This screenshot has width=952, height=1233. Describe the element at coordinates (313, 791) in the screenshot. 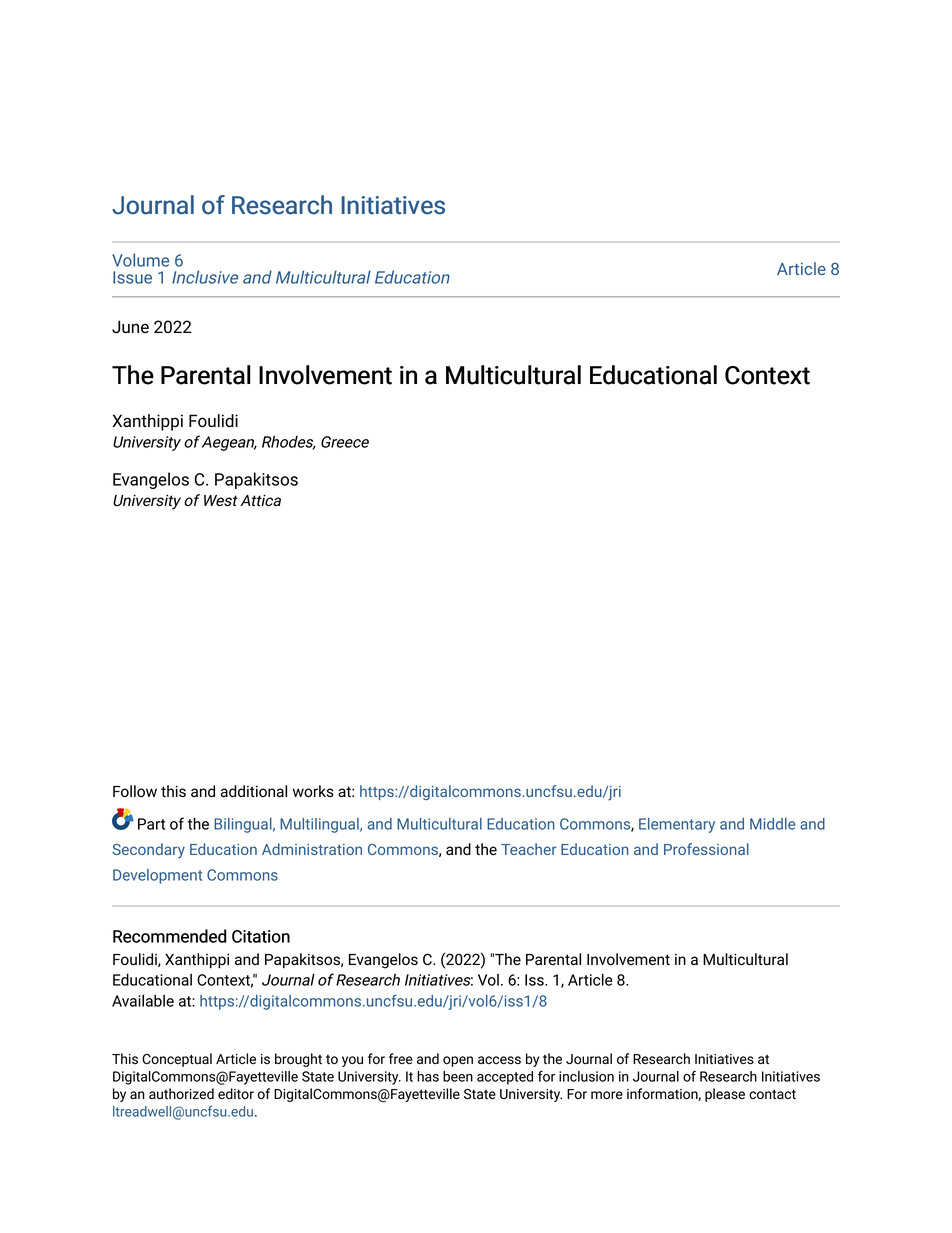

I see `works` at that location.
